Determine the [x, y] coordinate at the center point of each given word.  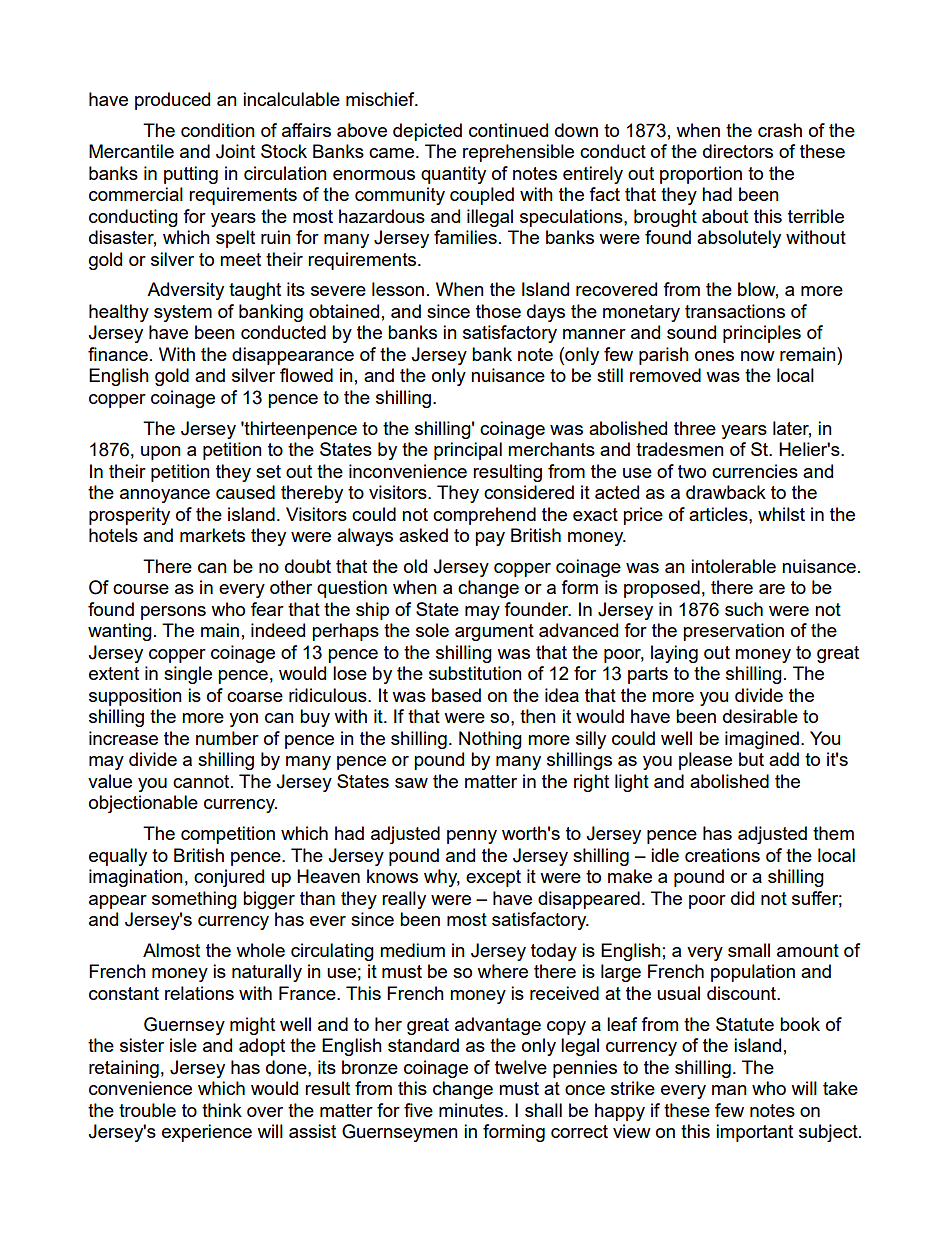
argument [494, 632]
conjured [229, 878]
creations [722, 855]
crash [780, 130]
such [744, 609]
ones [714, 356]
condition [218, 130]
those [498, 311]
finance [118, 354]
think [222, 1110]
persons [173, 613]
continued [508, 130]
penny [472, 837]
